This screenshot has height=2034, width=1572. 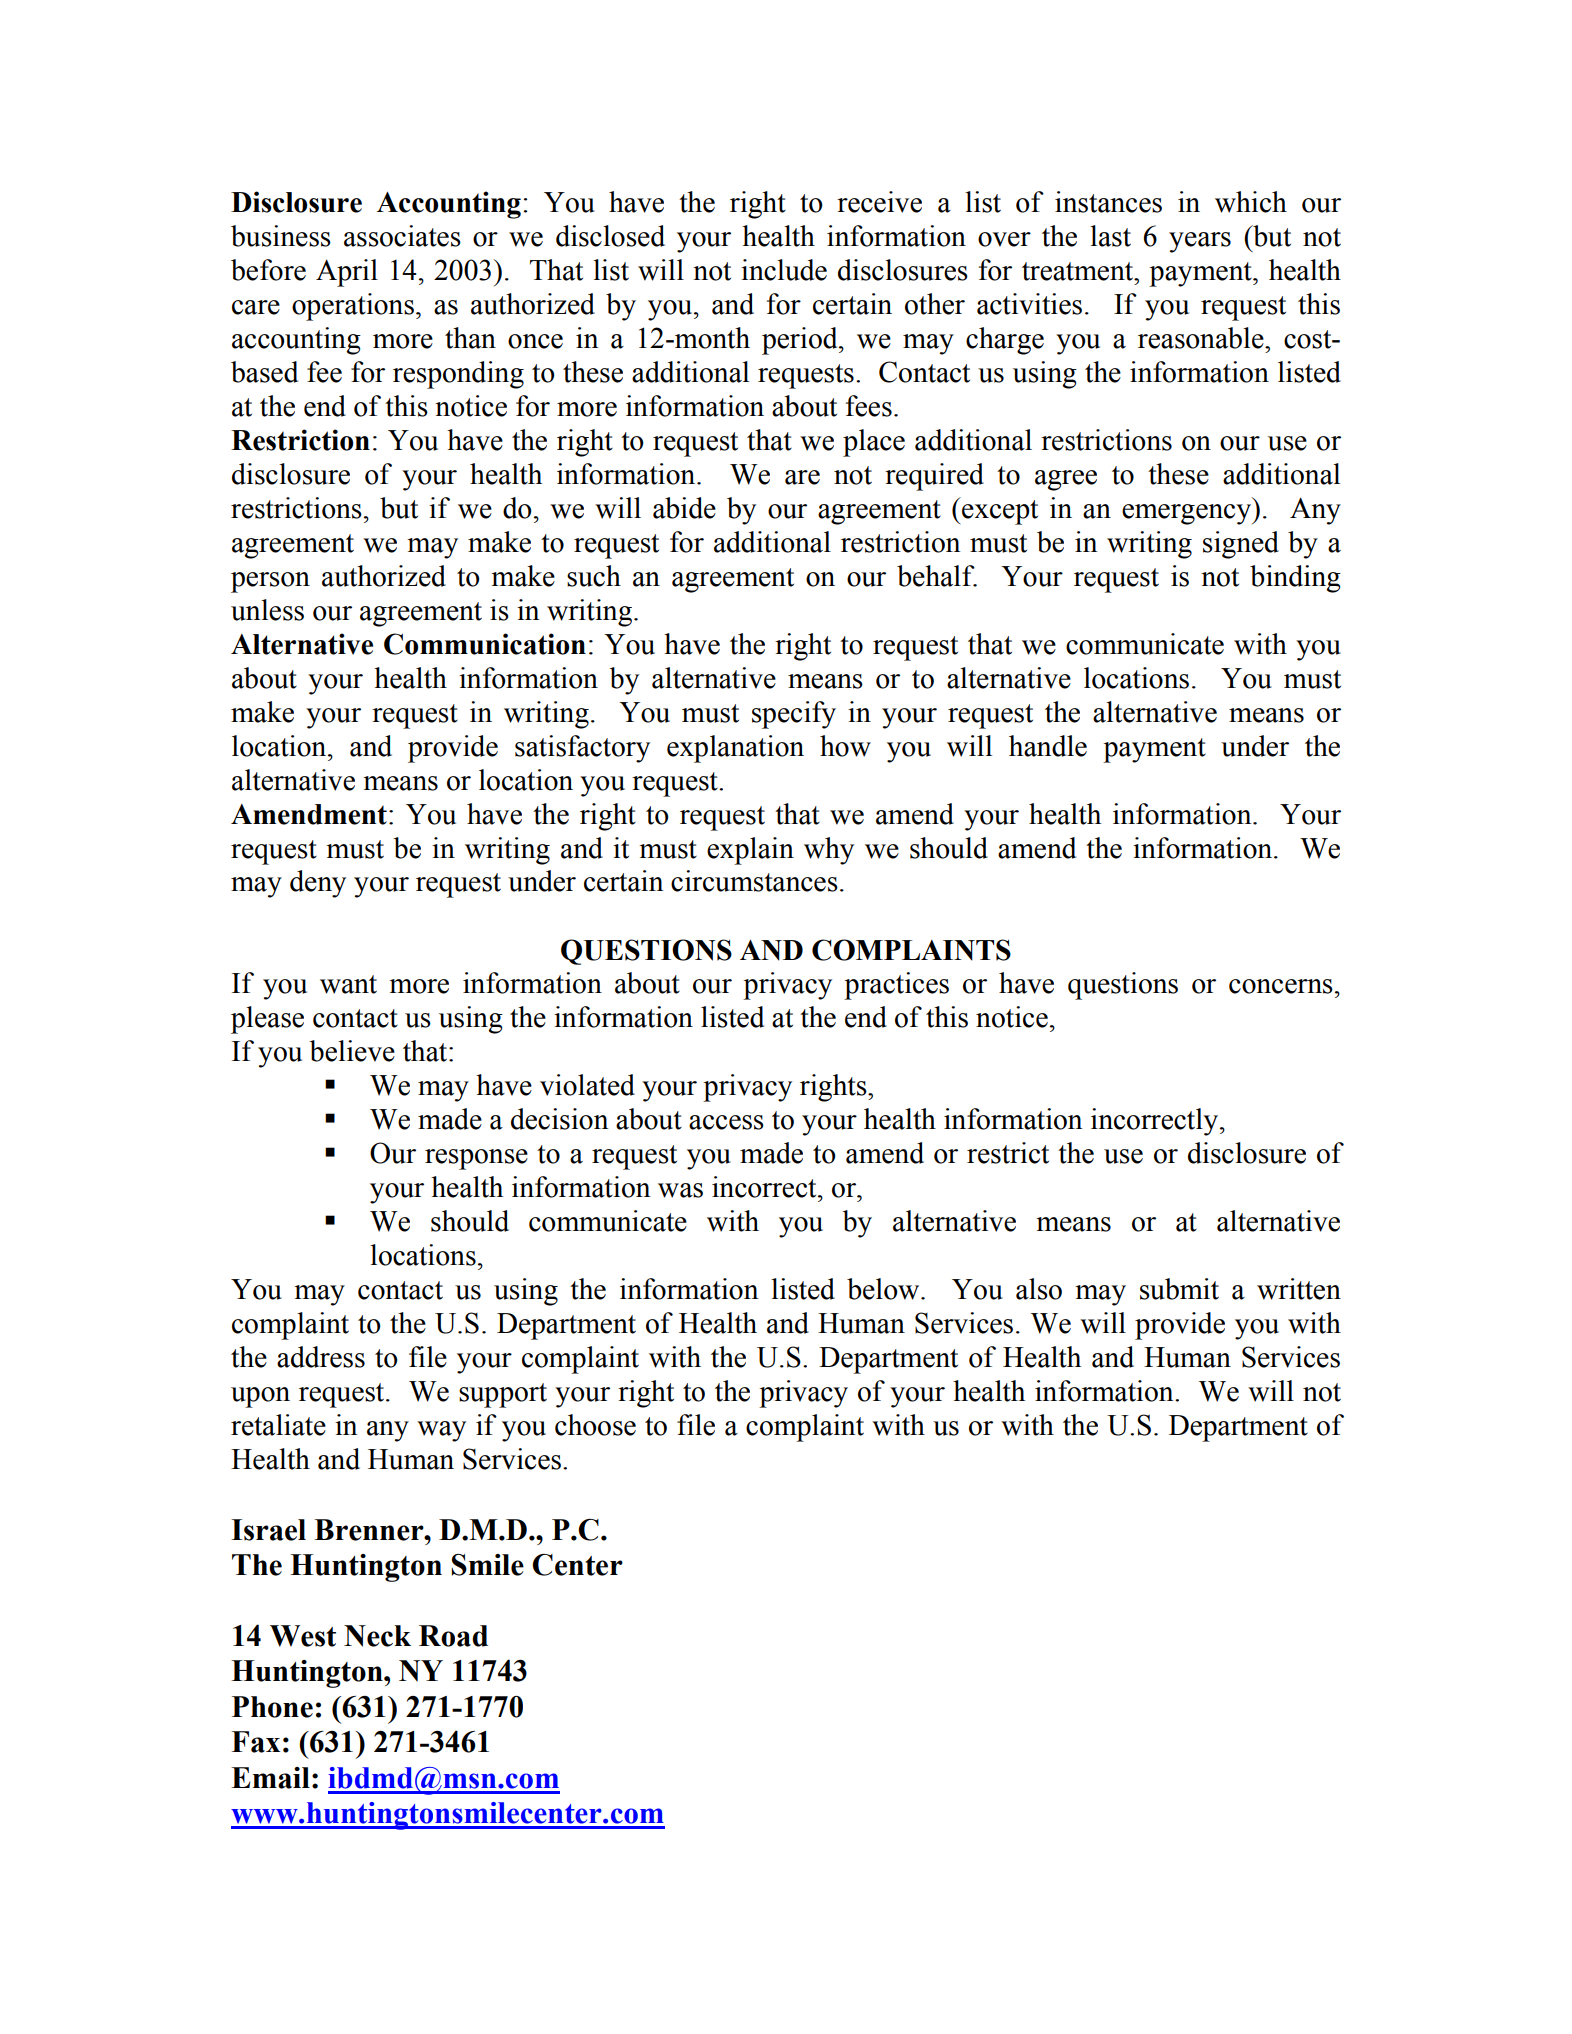 I want to click on specify, so click(x=794, y=715).
